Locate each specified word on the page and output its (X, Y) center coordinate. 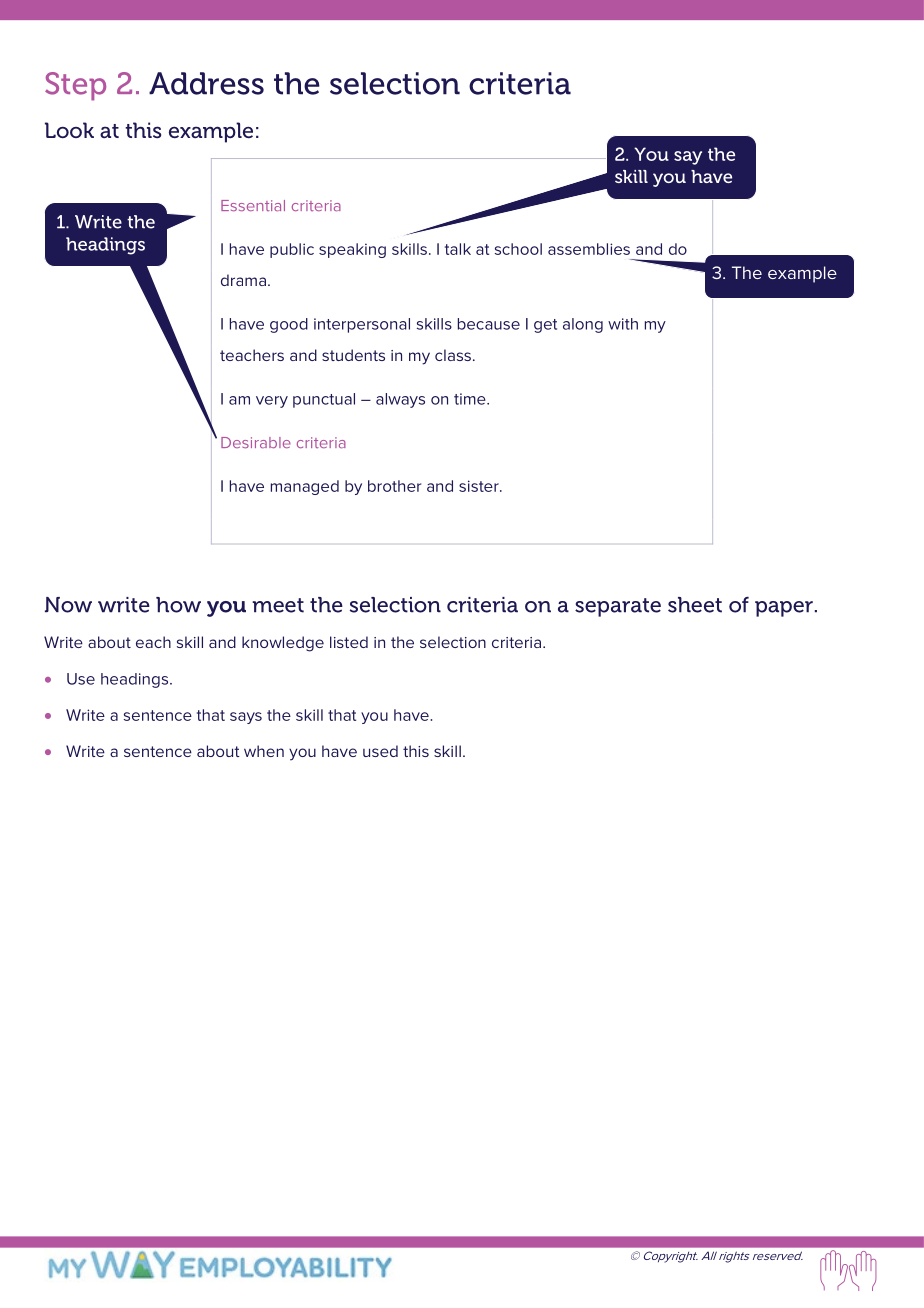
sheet (695, 605)
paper (784, 609)
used (380, 751)
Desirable (256, 442)
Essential (253, 205)
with (623, 324)
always (400, 400)
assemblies (589, 249)
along (583, 325)
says (246, 718)
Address (206, 83)
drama (243, 280)
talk (458, 249)
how (178, 605)
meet (278, 605)
